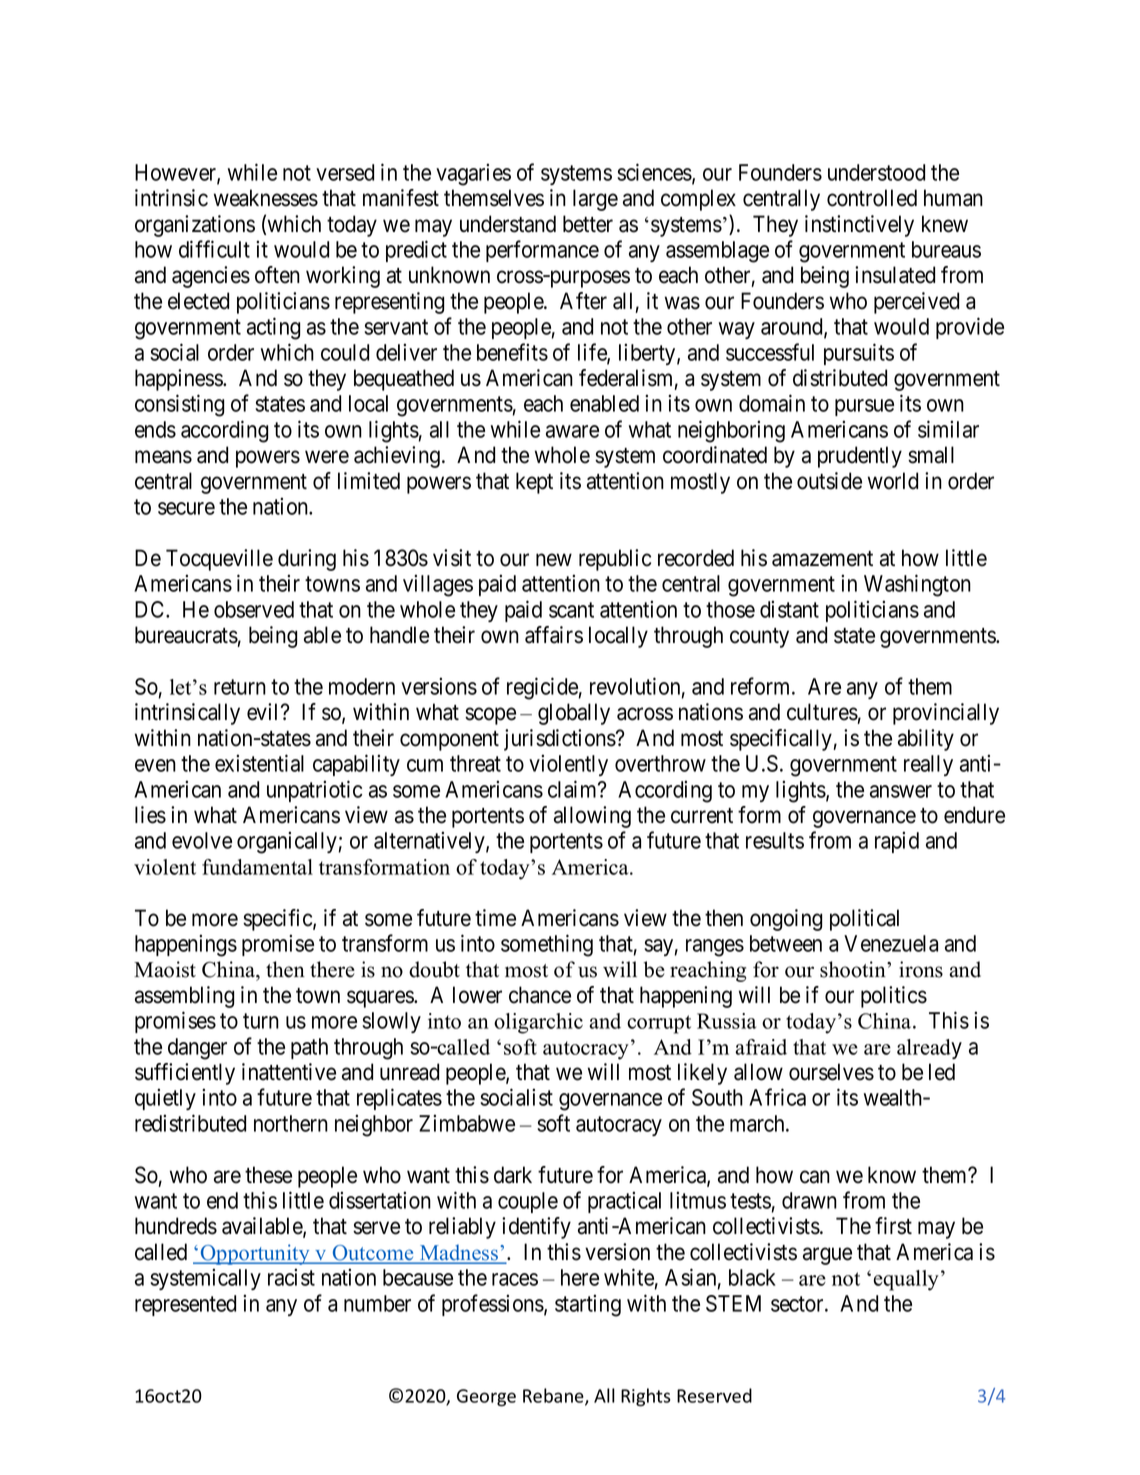  Describe the element at coordinates (185, 1305) in the image. I see `represented` at that location.
